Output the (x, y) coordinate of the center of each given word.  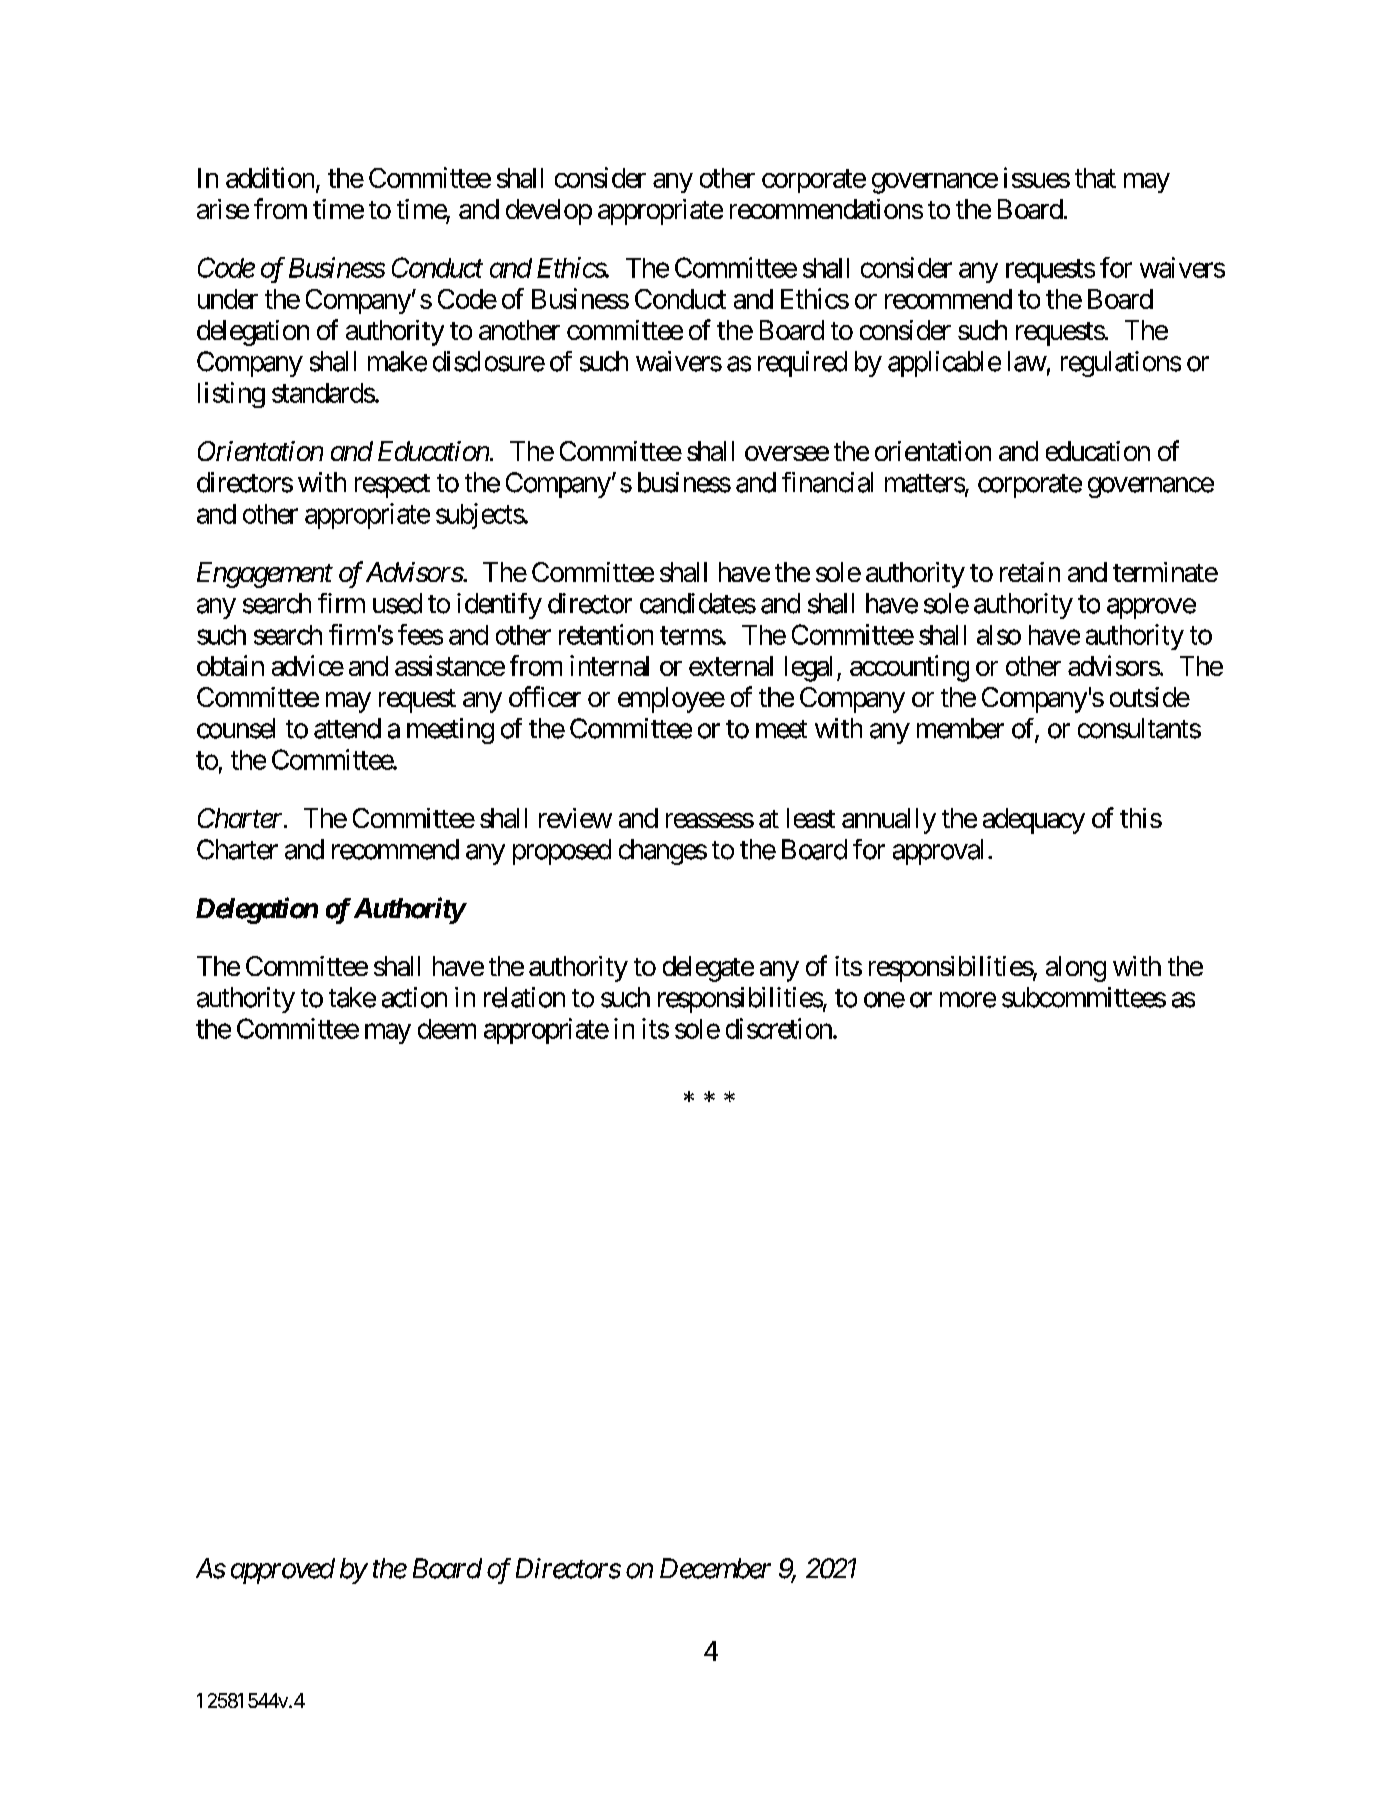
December (715, 1568)
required (802, 364)
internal (609, 665)
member (960, 728)
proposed (562, 852)
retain (1030, 572)
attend (347, 728)
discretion (779, 1028)
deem (447, 1029)
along (1076, 969)
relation (524, 997)
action (414, 997)
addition (270, 177)
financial (827, 482)
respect (392, 486)
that (1095, 178)
